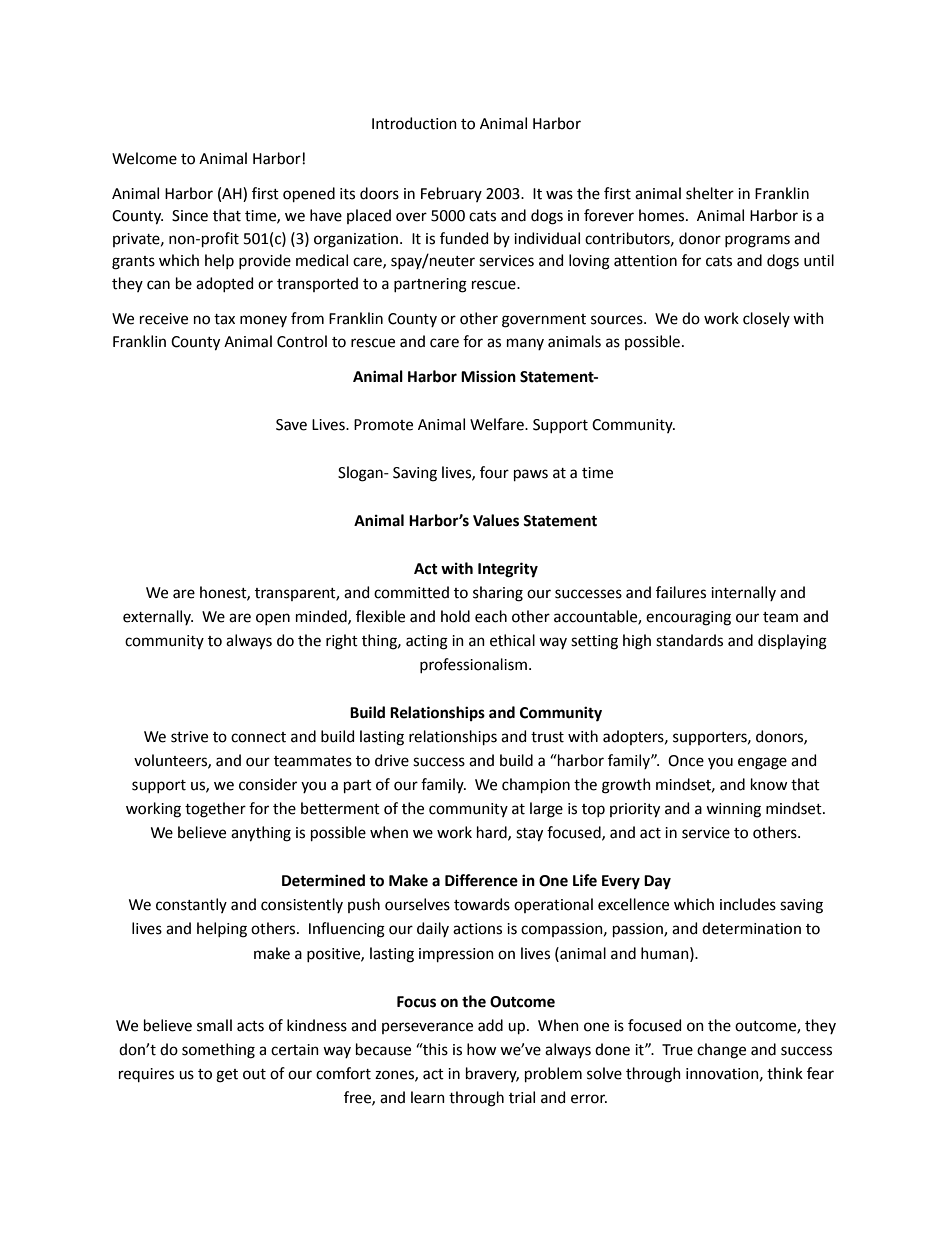  What do you see at coordinates (721, 1051) in the page?
I see `change` at bounding box center [721, 1051].
